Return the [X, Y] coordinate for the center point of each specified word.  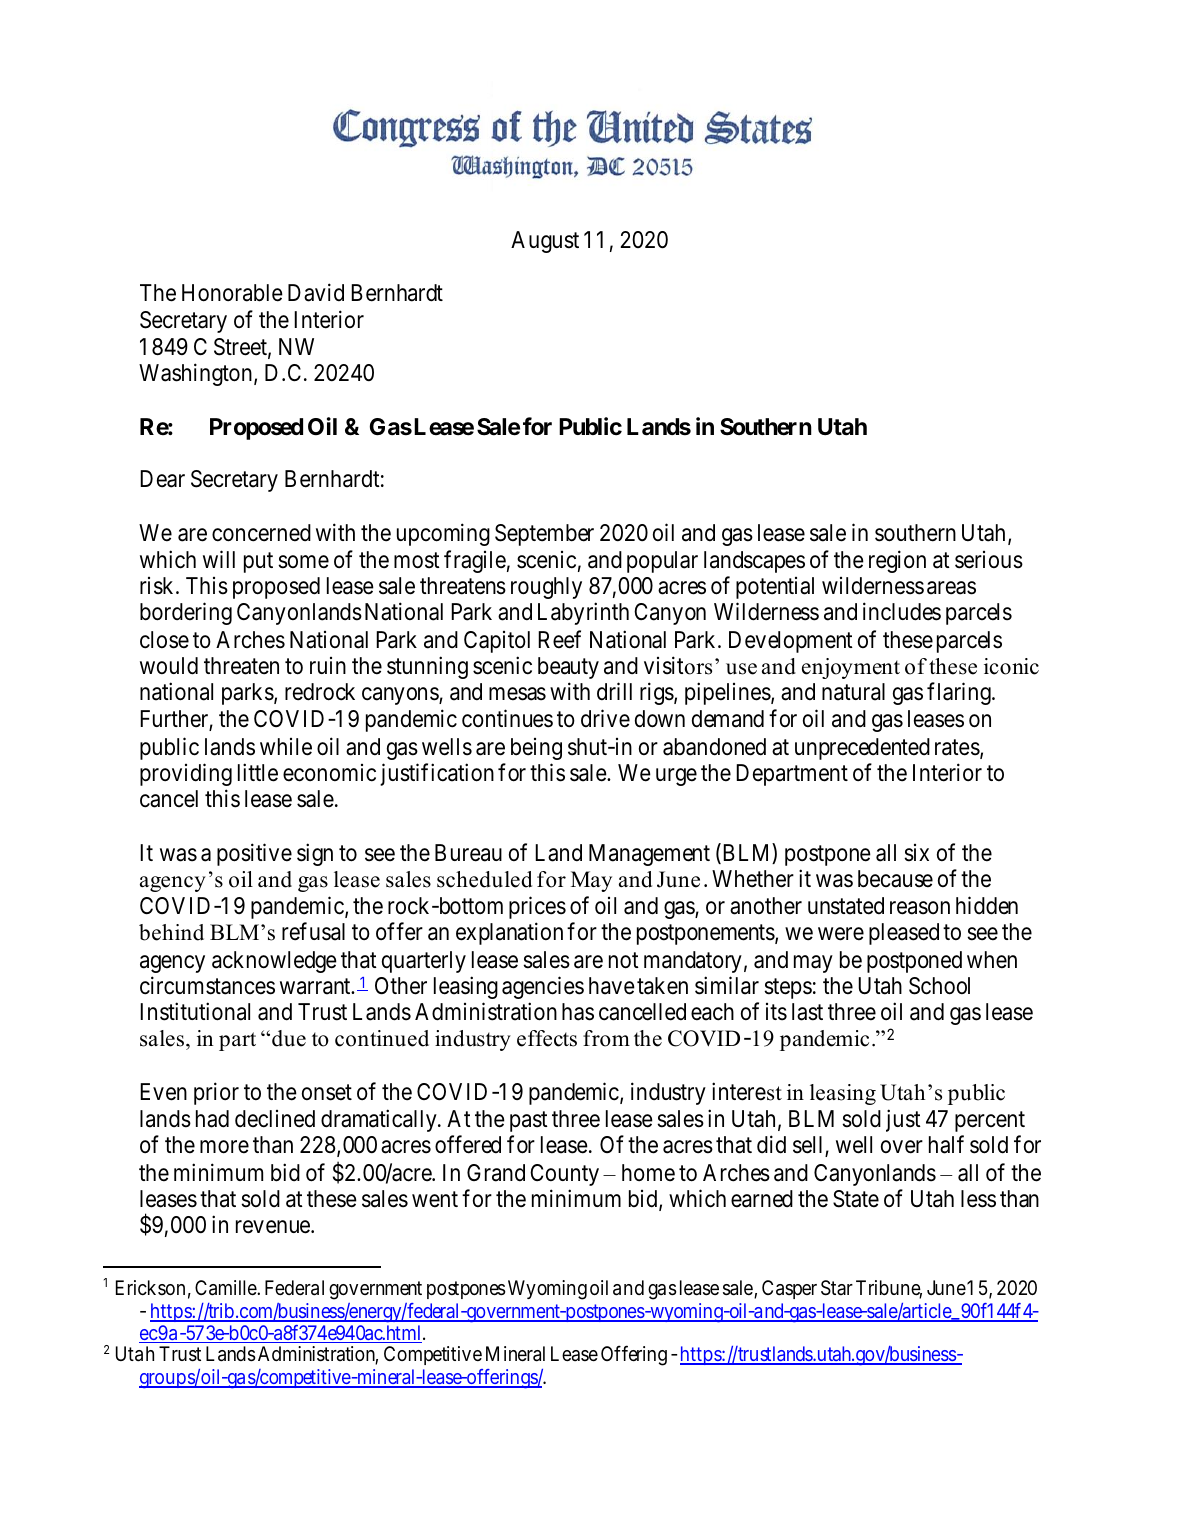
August [545, 242]
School [939, 986]
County [564, 1175]
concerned [261, 533]
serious [989, 560]
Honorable [232, 293]
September [544, 535]
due [289, 1038]
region [897, 561]
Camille [226, 1288]
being [536, 749]
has [578, 1012]
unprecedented [862, 749]
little [258, 772]
